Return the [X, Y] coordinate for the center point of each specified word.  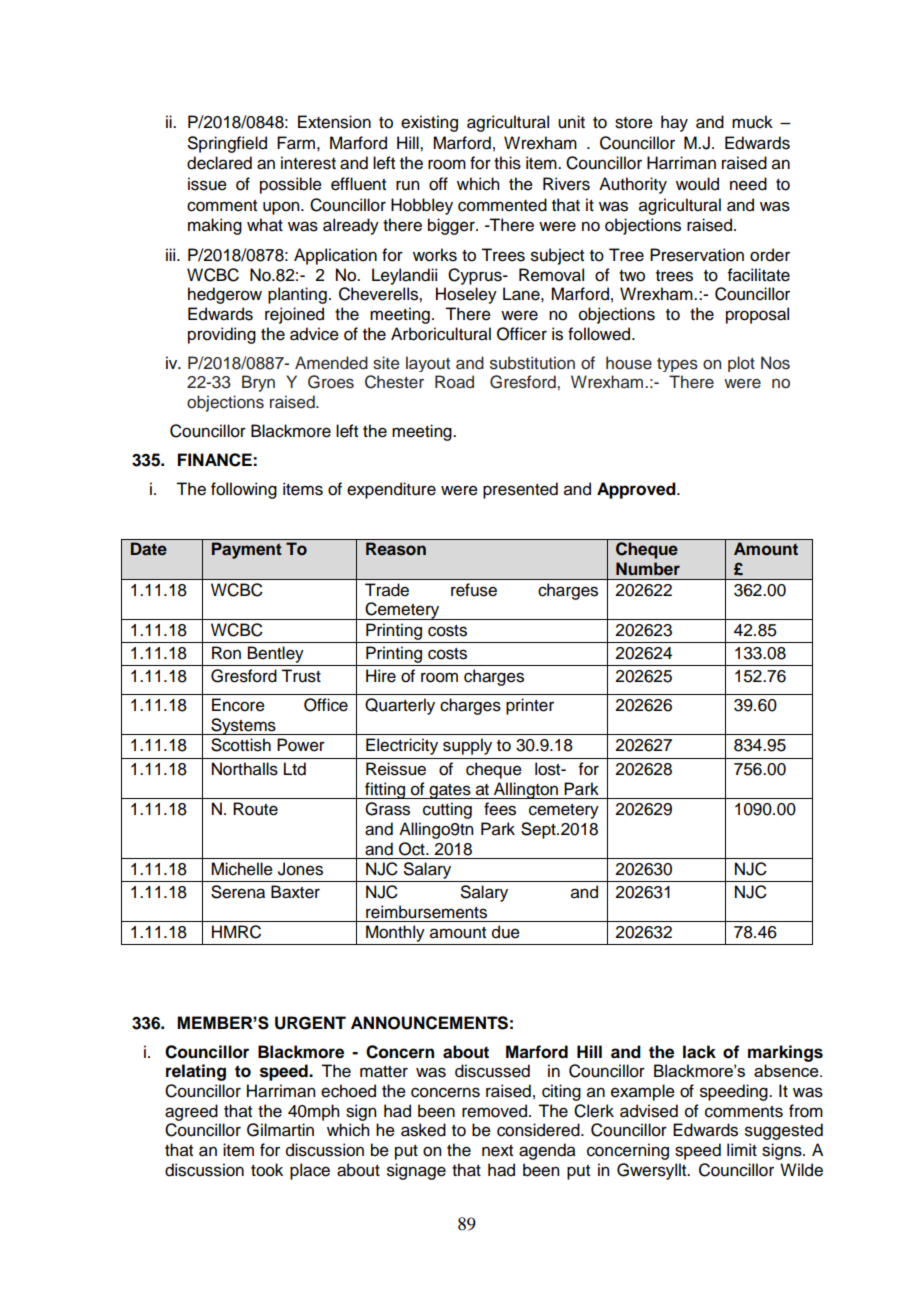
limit [742, 1149]
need [748, 184]
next [497, 1151]
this [507, 163]
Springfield [227, 144]
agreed [191, 1112]
